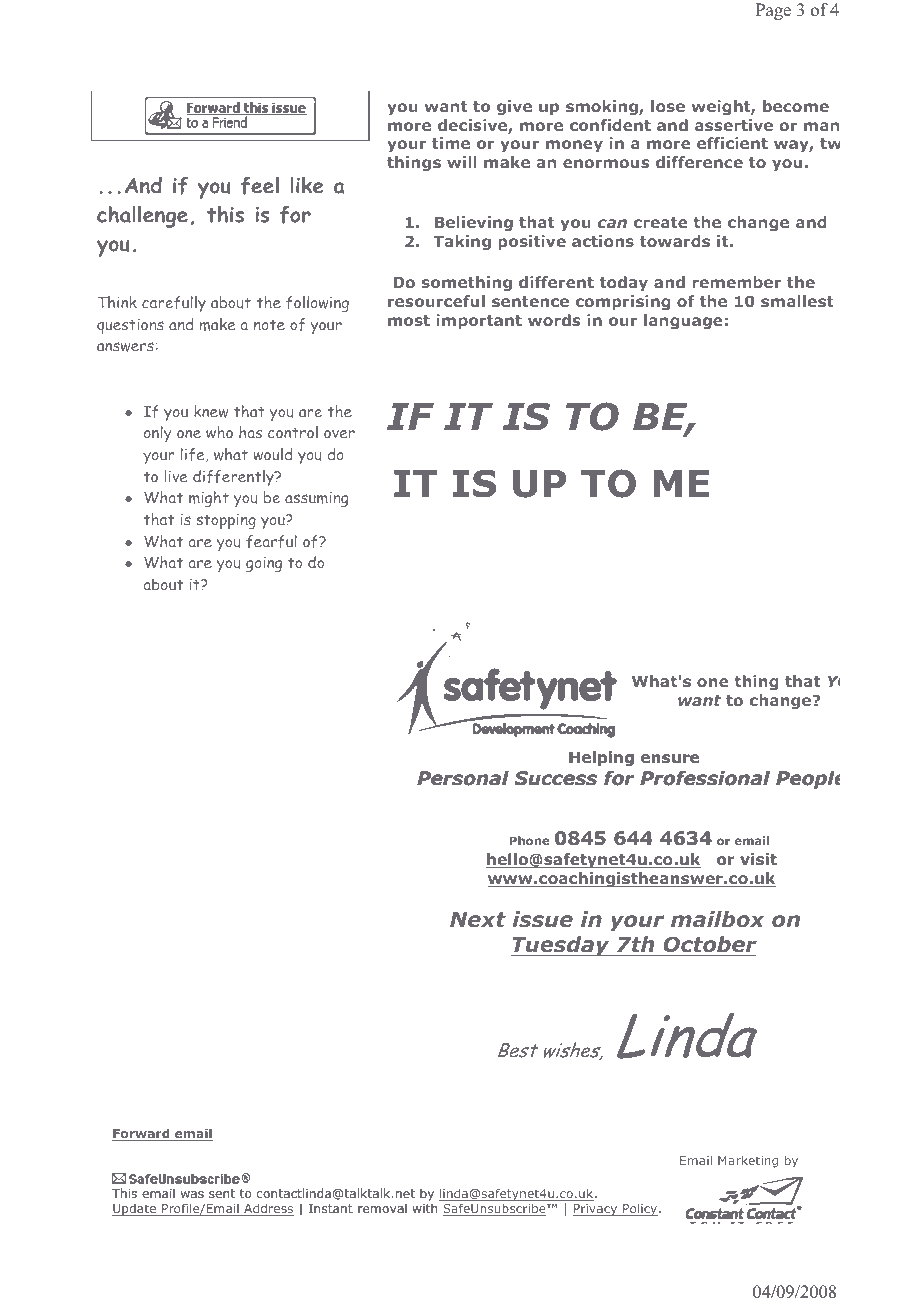  I want to click on visit, so click(758, 859).
